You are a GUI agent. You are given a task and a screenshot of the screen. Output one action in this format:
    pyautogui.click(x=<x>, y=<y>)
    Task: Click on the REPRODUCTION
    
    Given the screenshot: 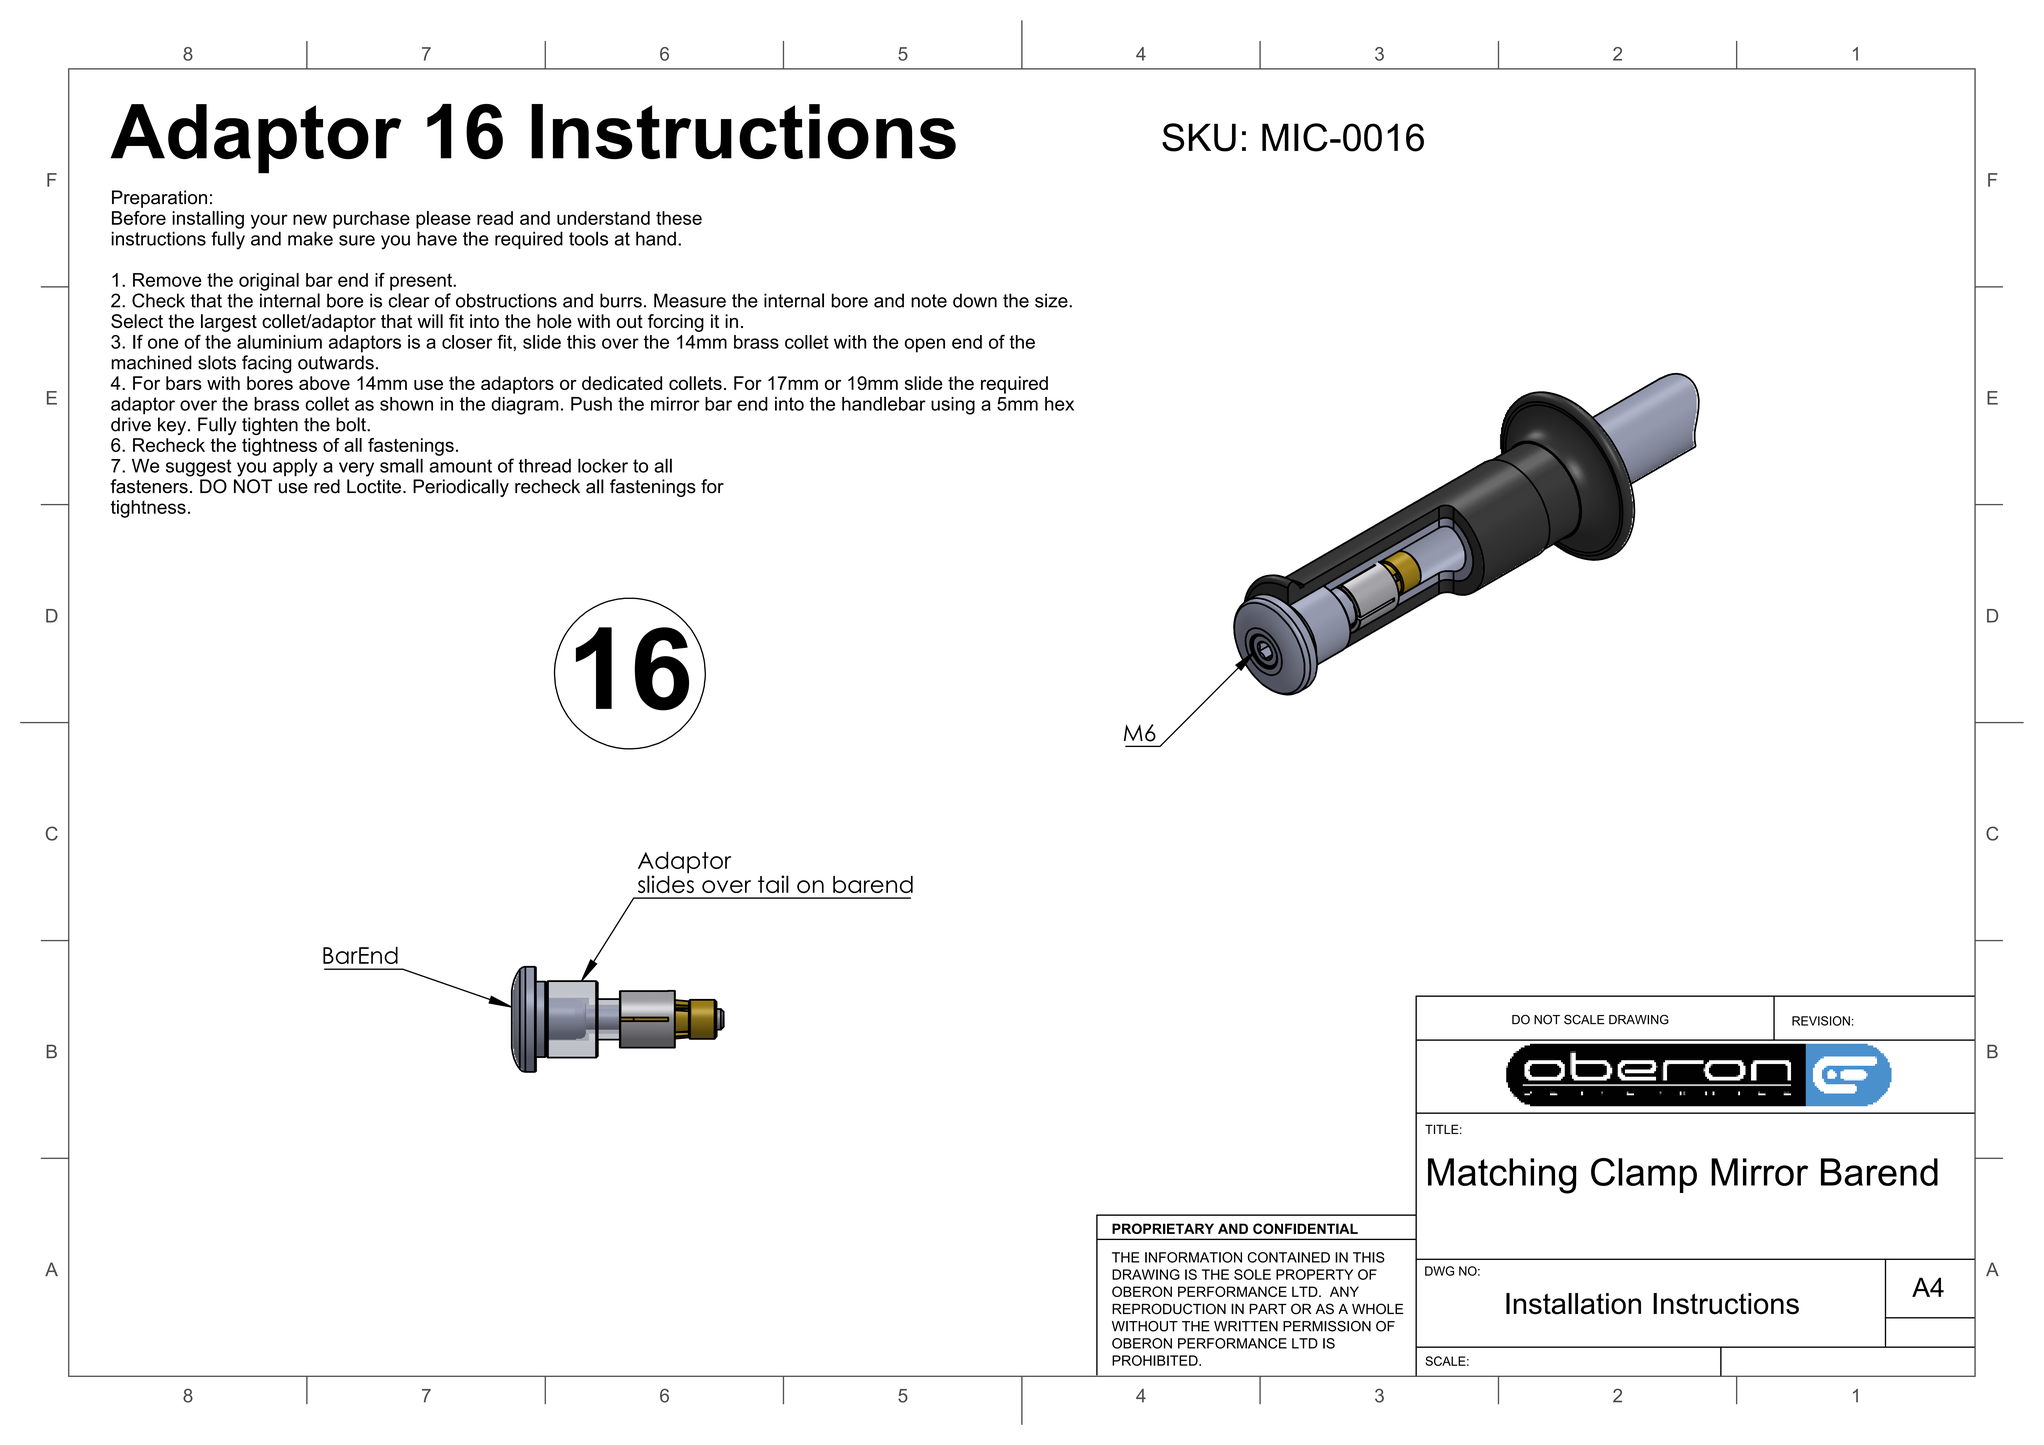 What is the action you would take?
    pyautogui.click(x=1169, y=1309)
